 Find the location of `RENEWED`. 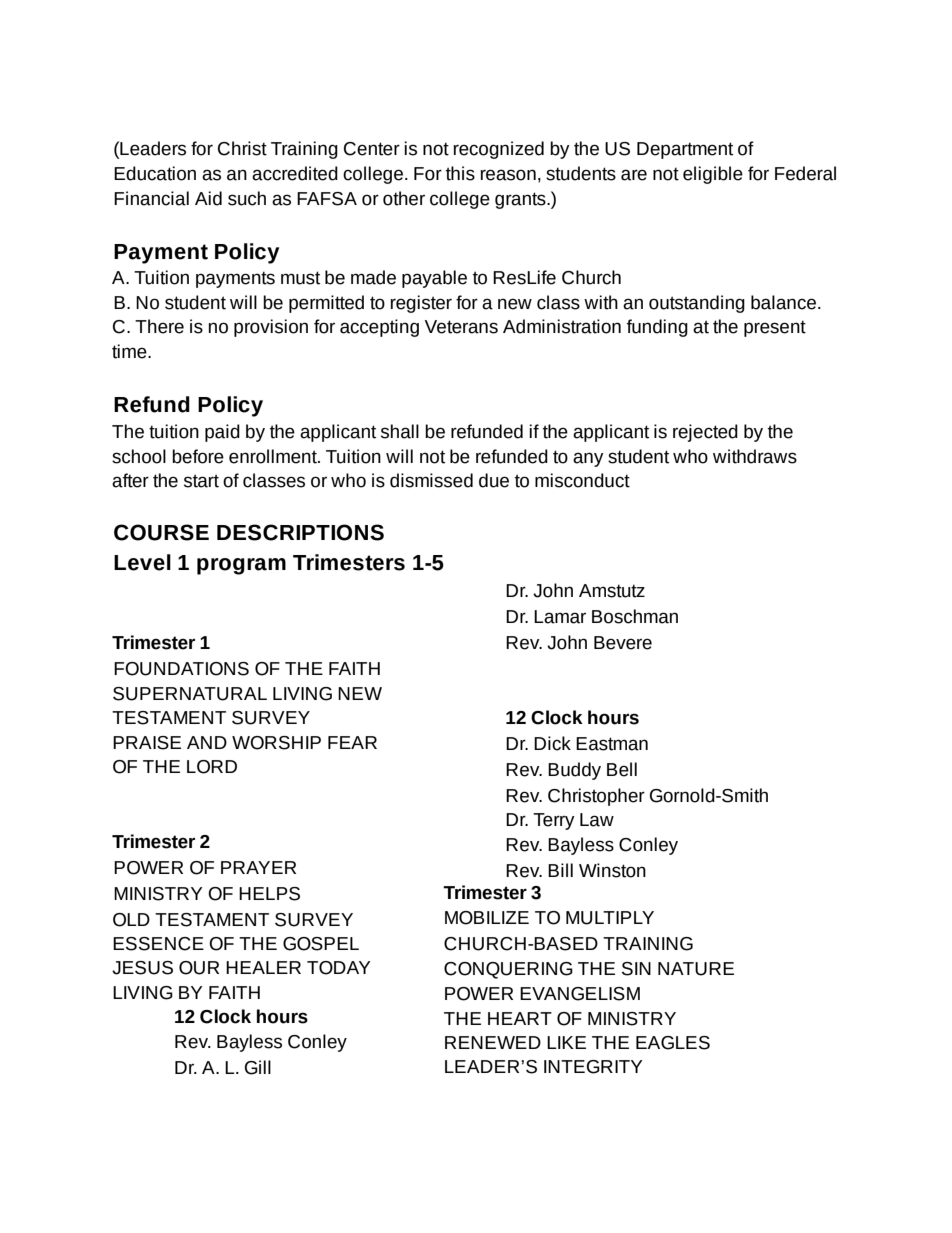

RENEWED is located at coordinates (493, 1042).
